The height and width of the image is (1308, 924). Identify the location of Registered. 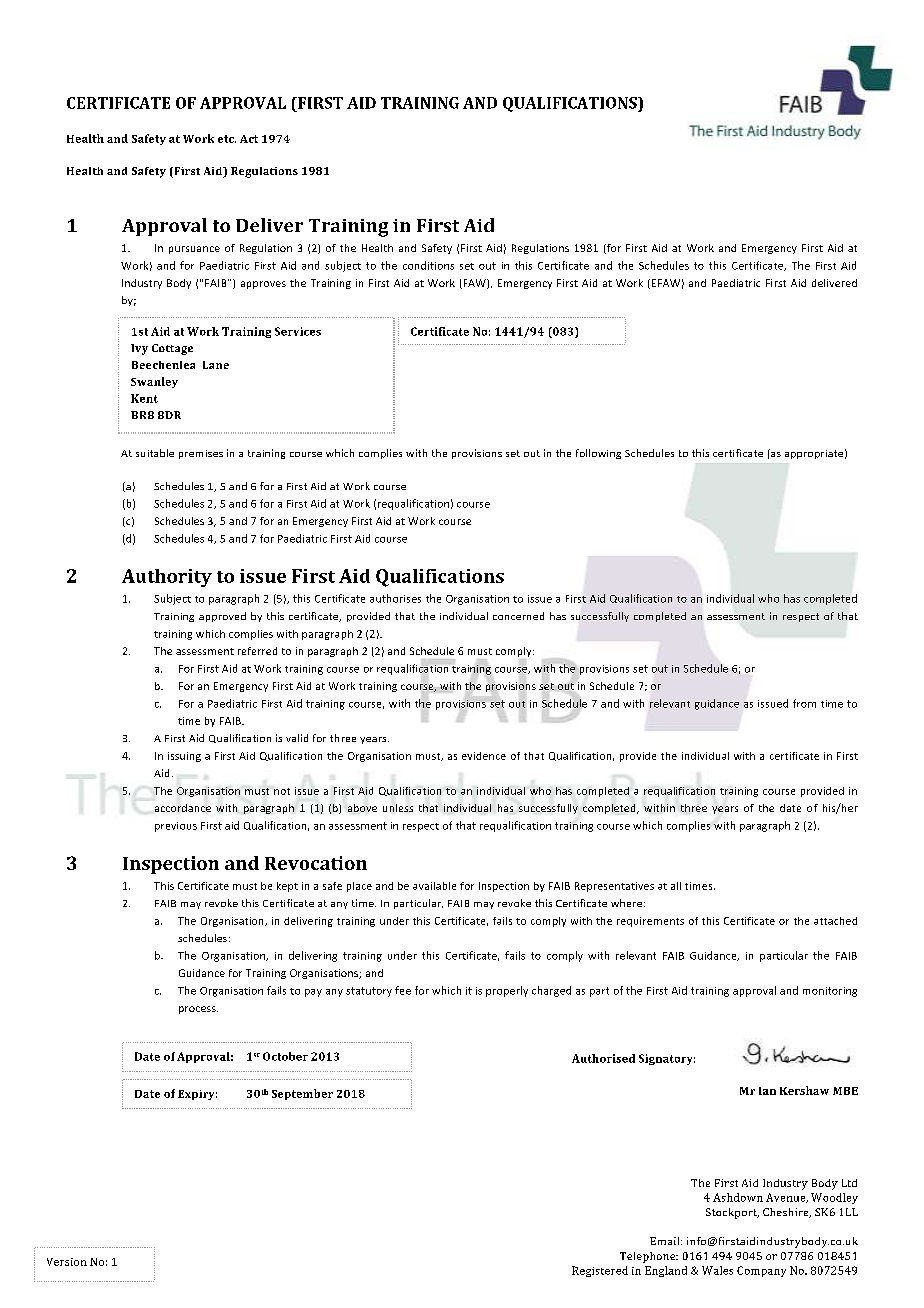
(600, 1271).
